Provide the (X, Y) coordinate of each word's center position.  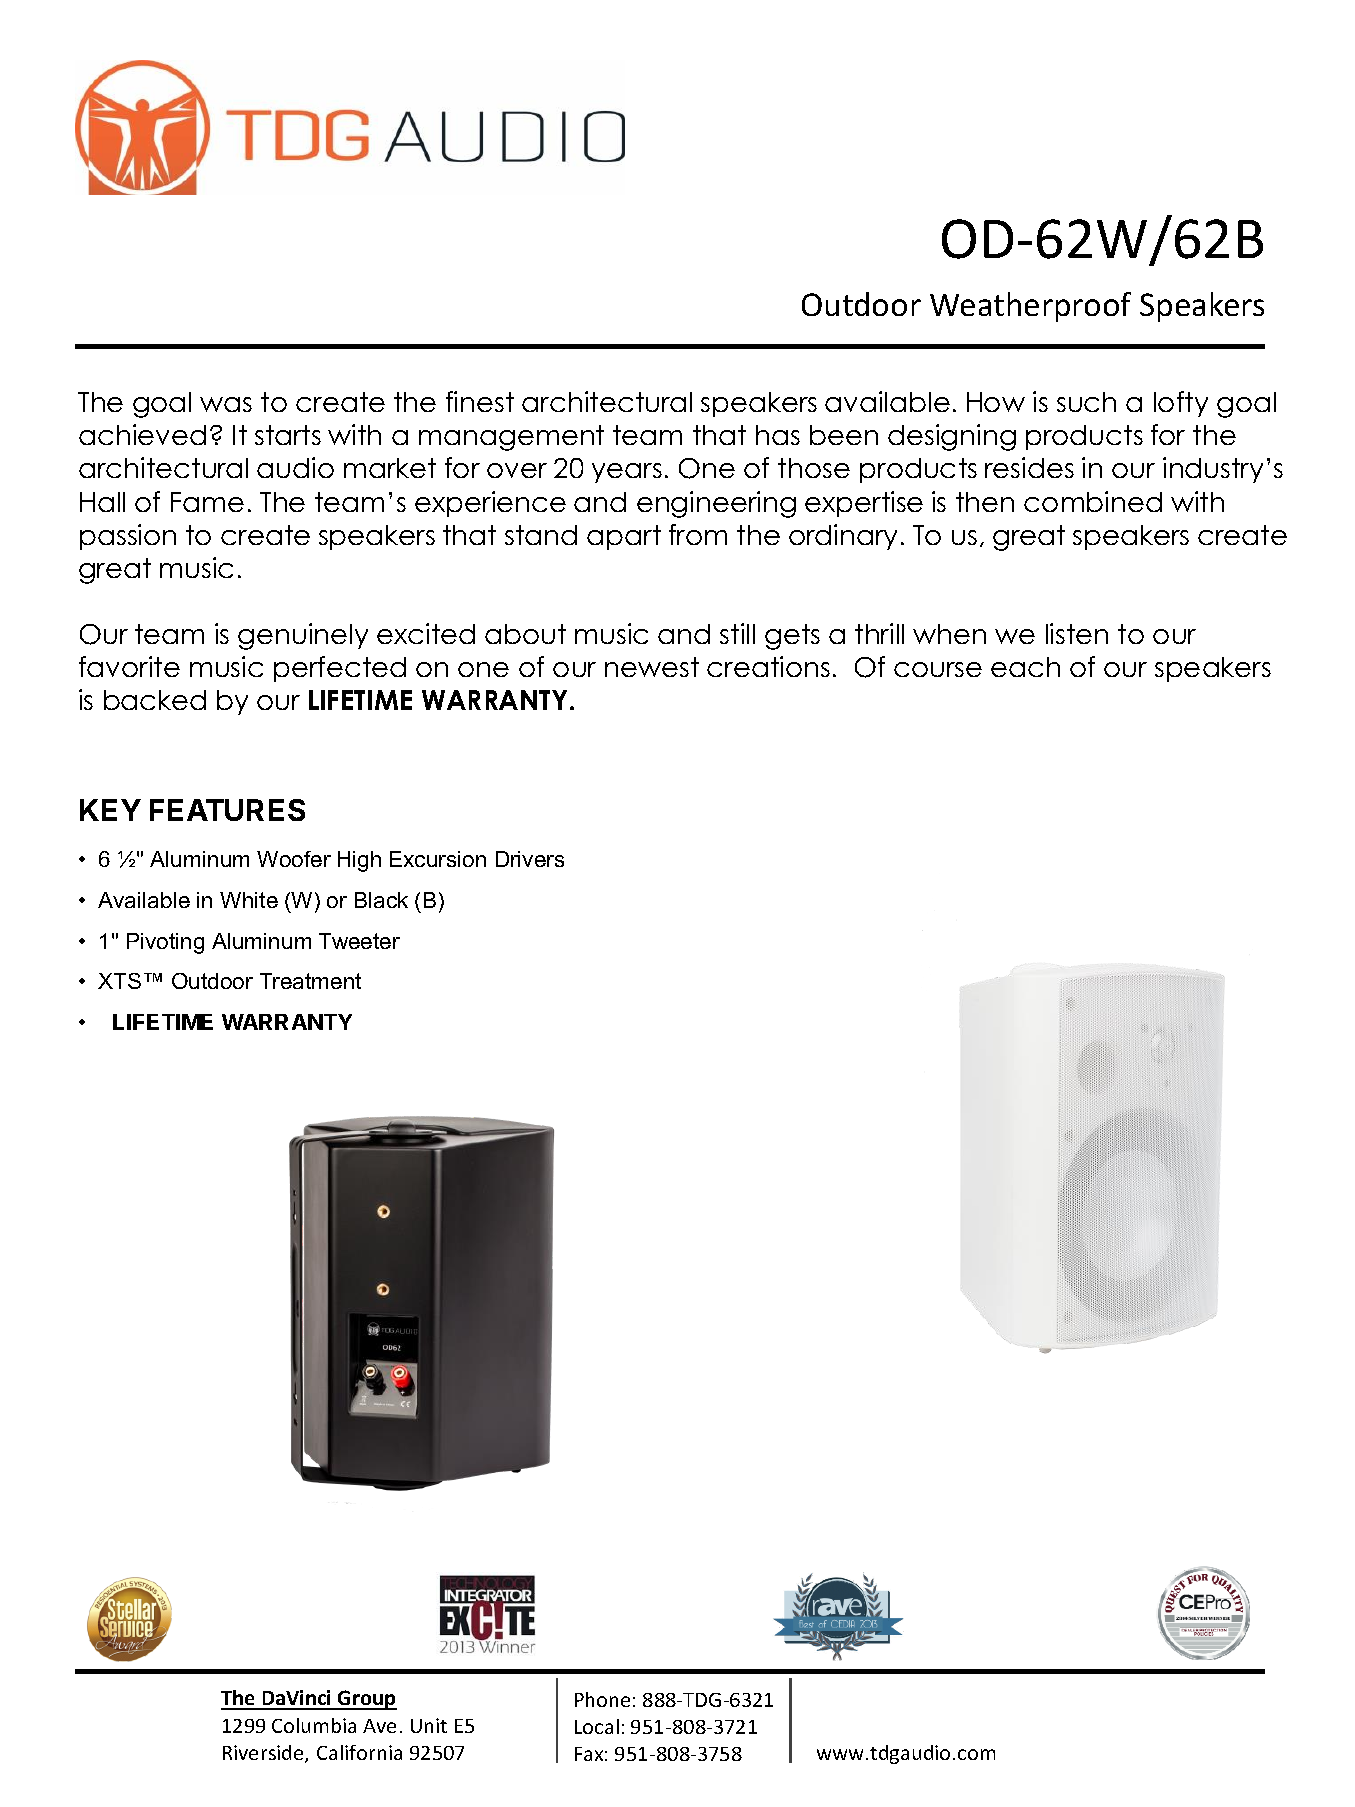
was (226, 404)
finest (480, 401)
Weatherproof (1030, 307)
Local (597, 1726)
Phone (602, 1699)
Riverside (264, 1754)
